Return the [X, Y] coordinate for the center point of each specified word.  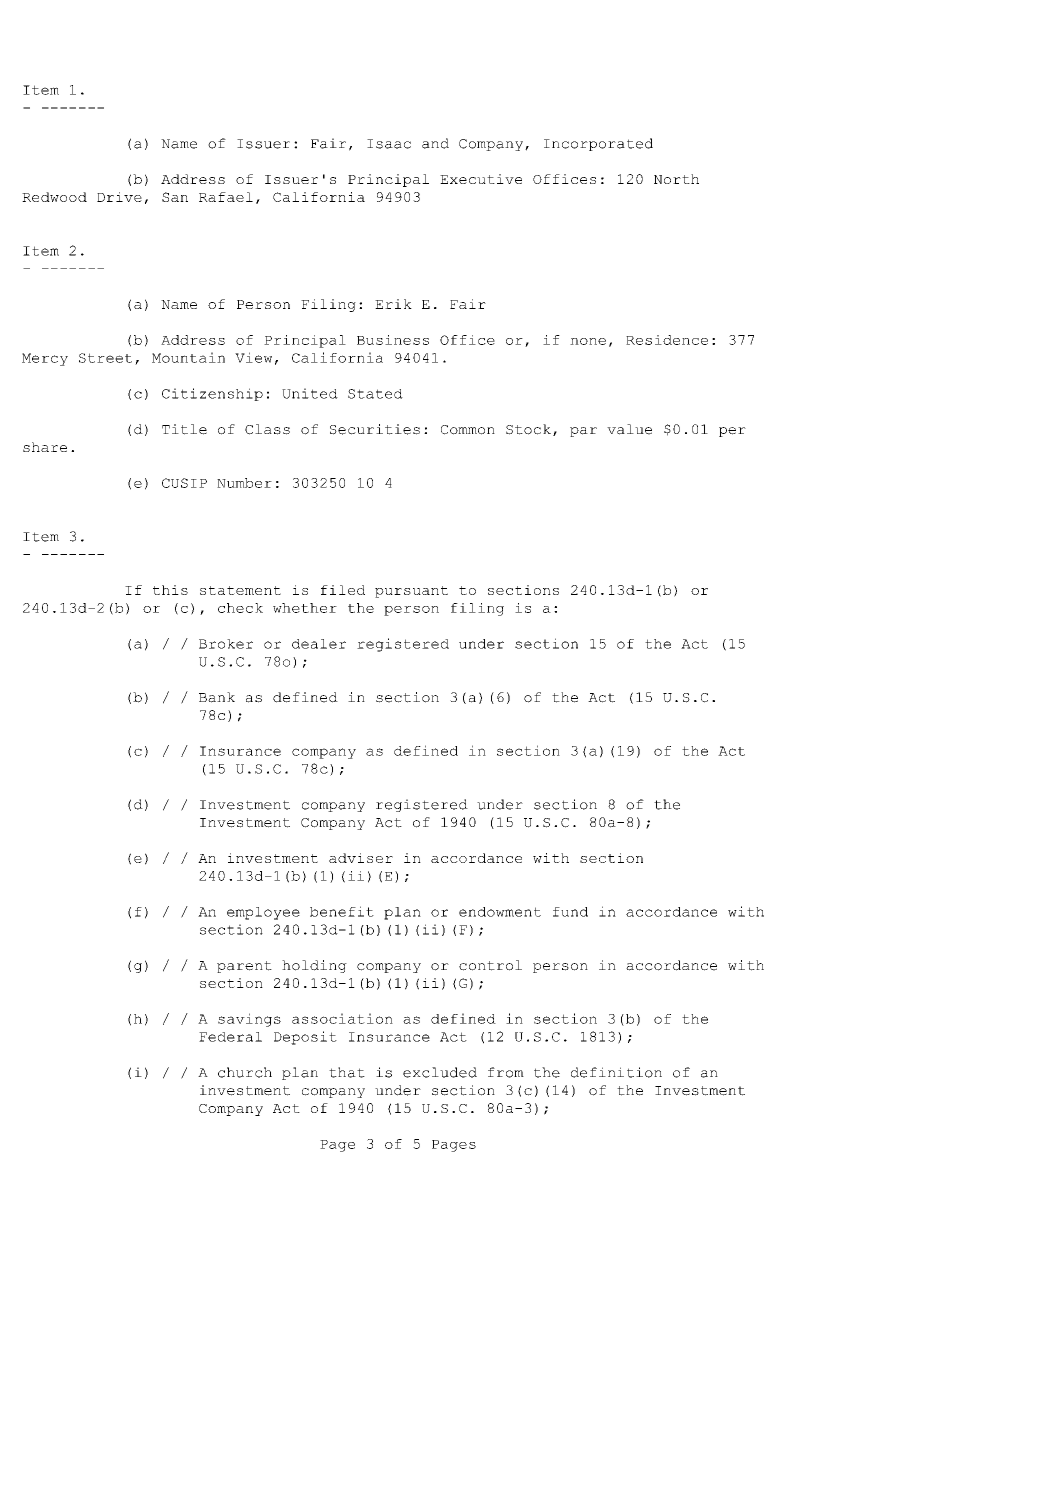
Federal [230, 1037]
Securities [375, 429]
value [629, 429]
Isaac [389, 144]
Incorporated [598, 144]
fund [570, 912]
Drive [119, 197]
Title [184, 429]
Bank [217, 697]
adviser [361, 858]
